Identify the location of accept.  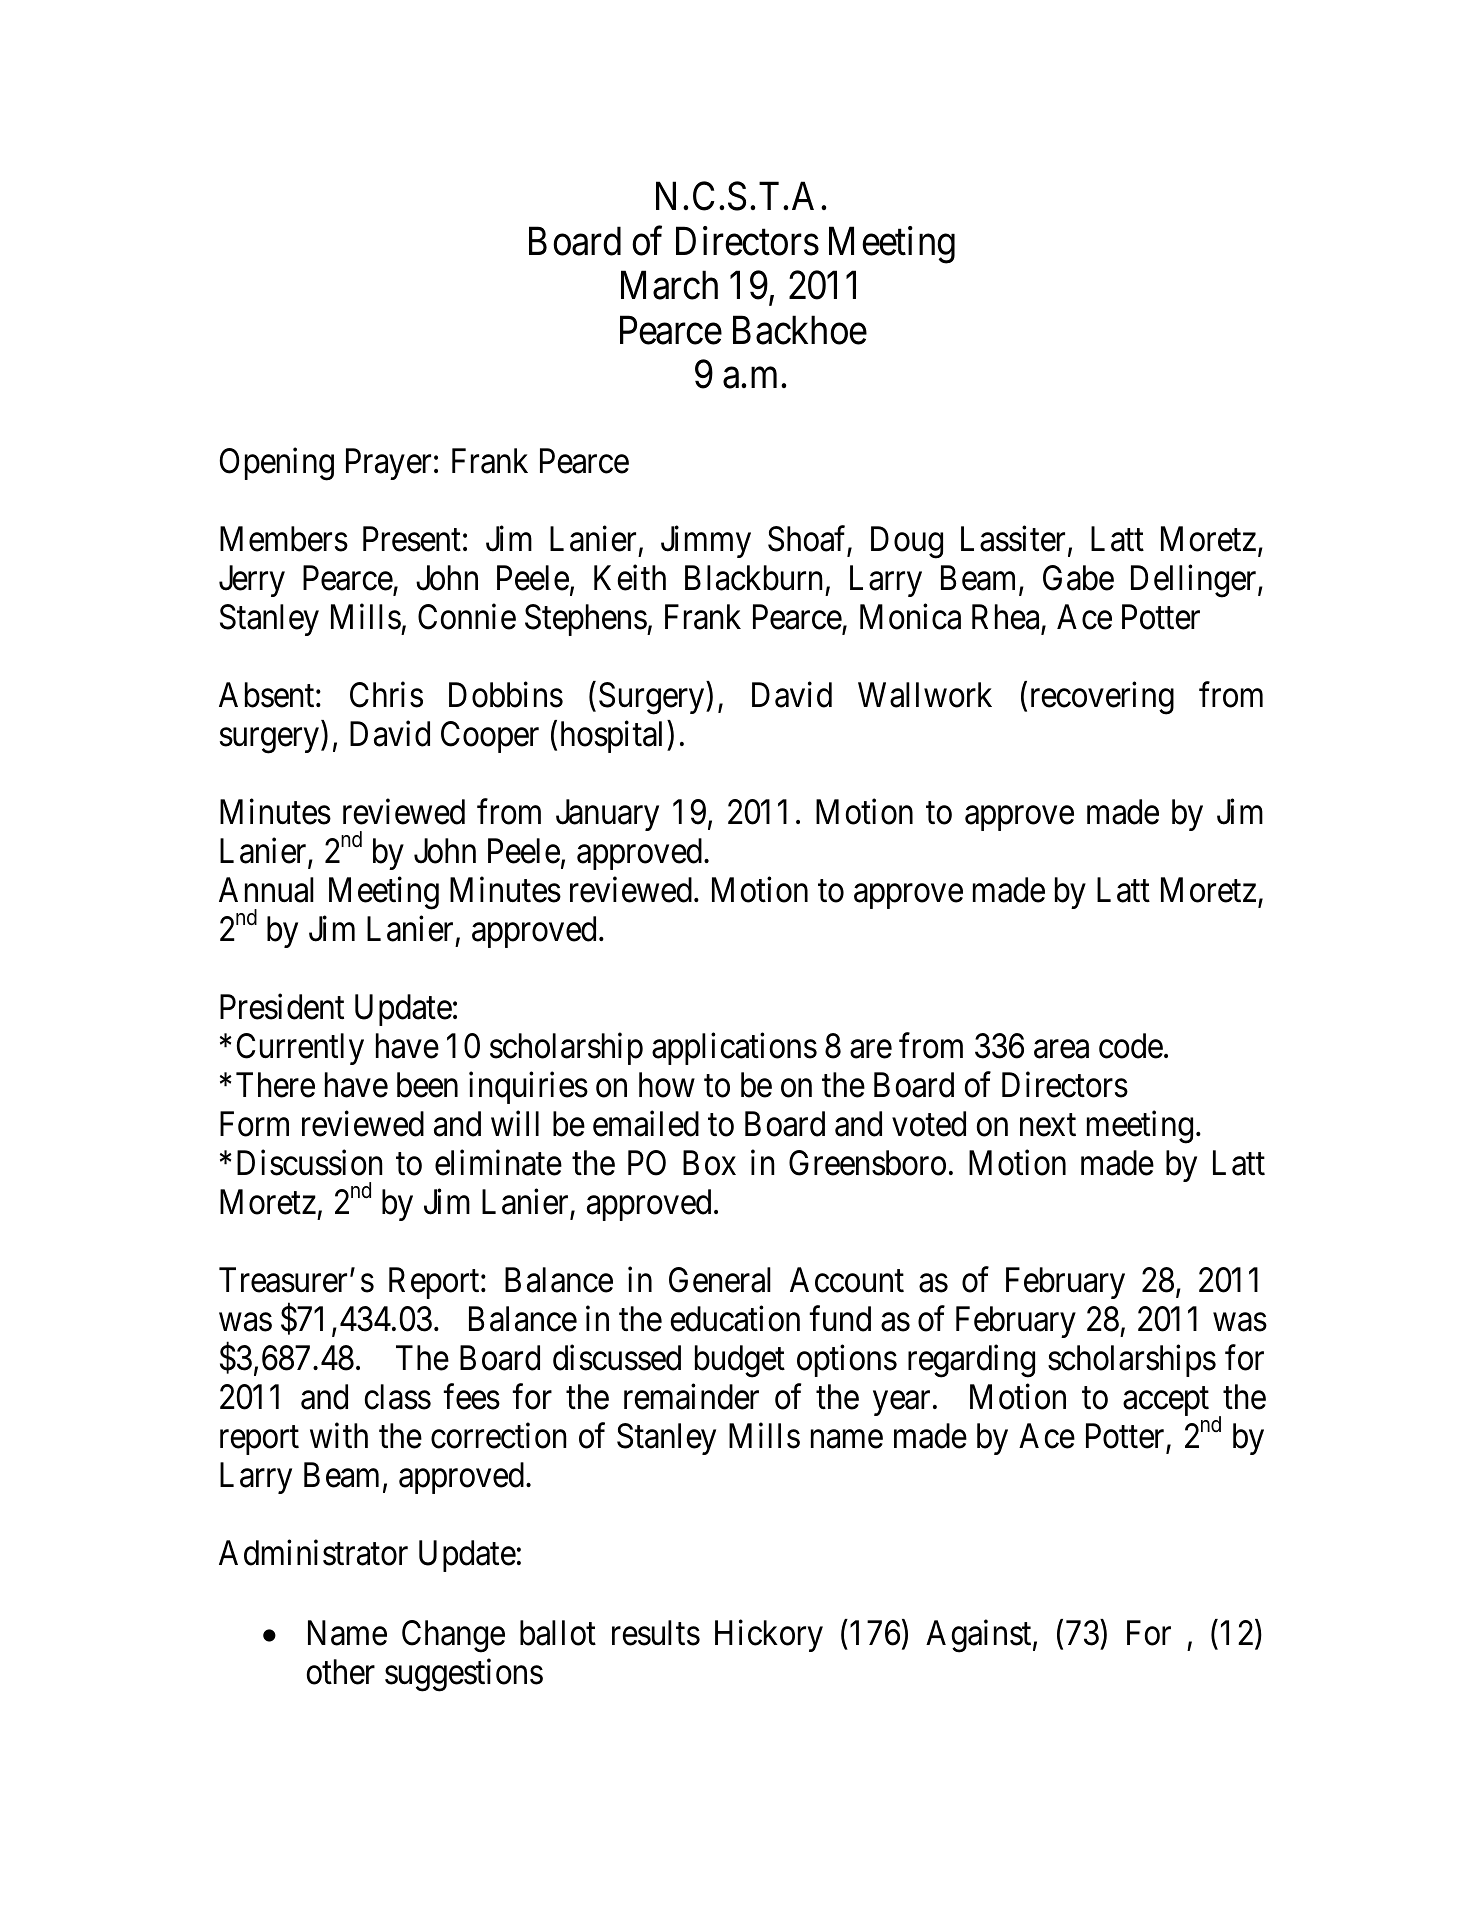
(1166, 1401).
